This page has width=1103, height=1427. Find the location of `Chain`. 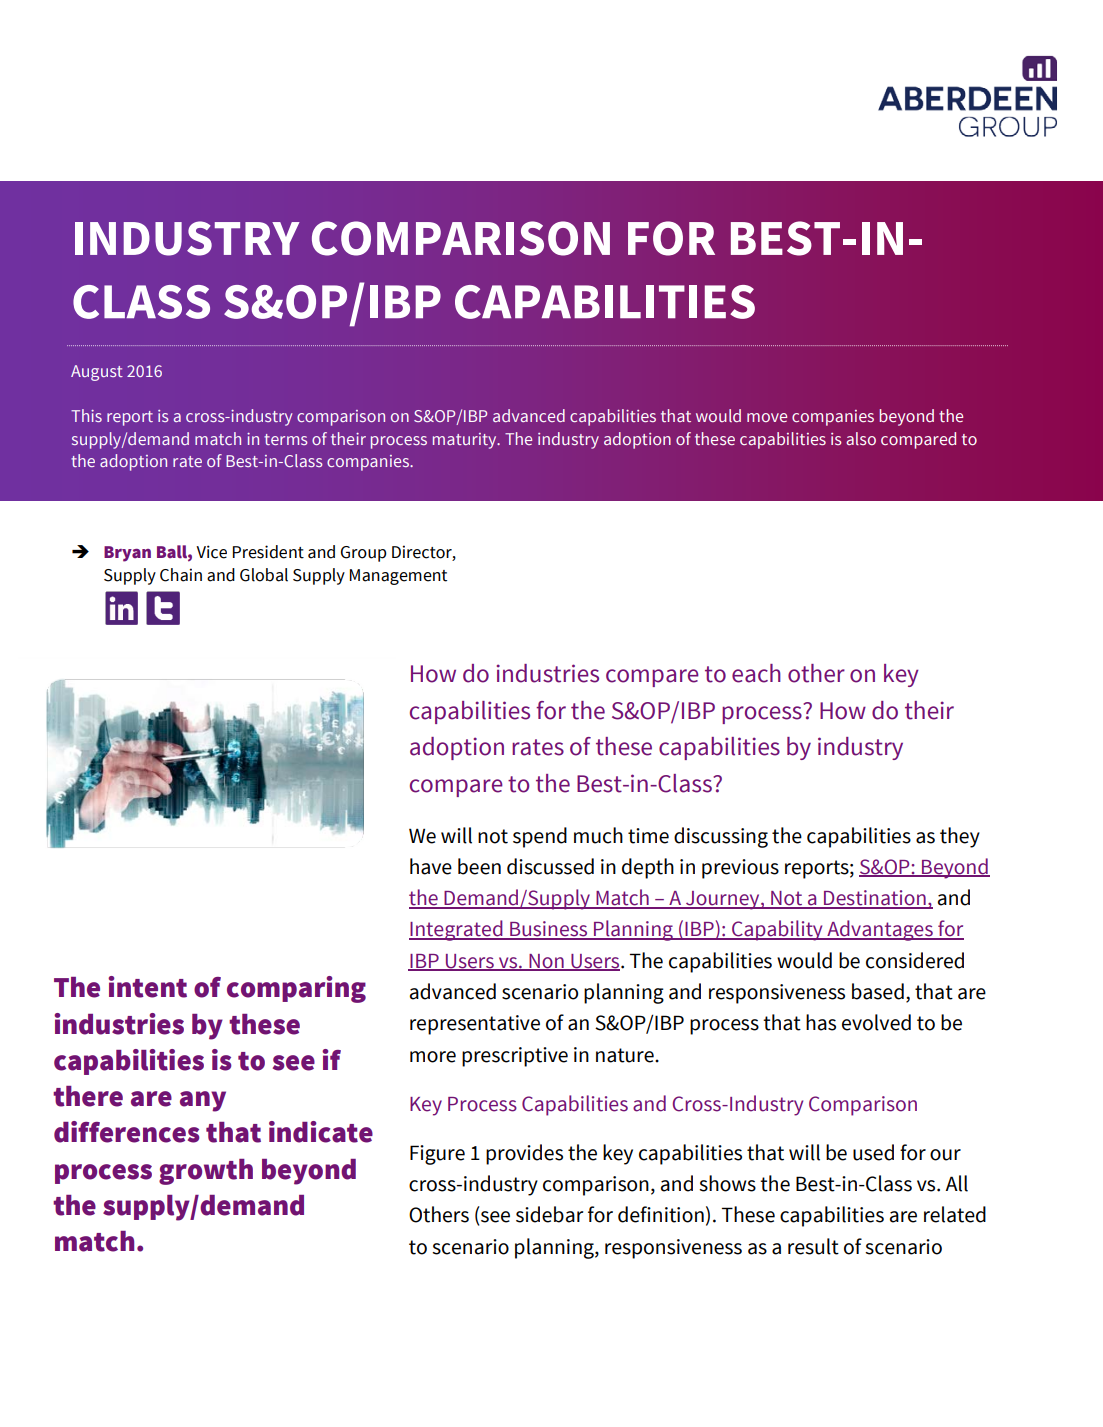

Chain is located at coordinates (181, 575).
